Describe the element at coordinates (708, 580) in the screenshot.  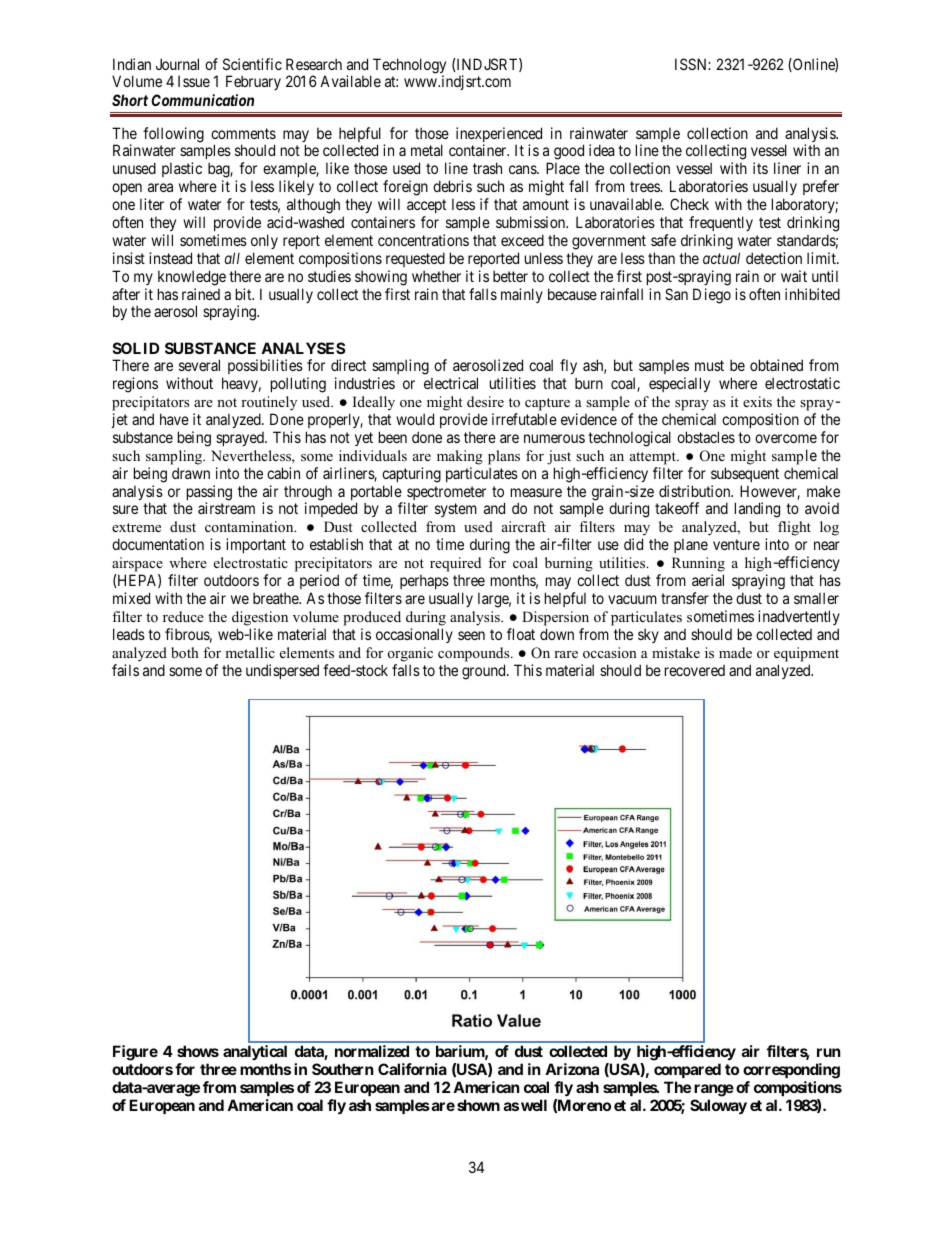
I see `aerial` at that location.
